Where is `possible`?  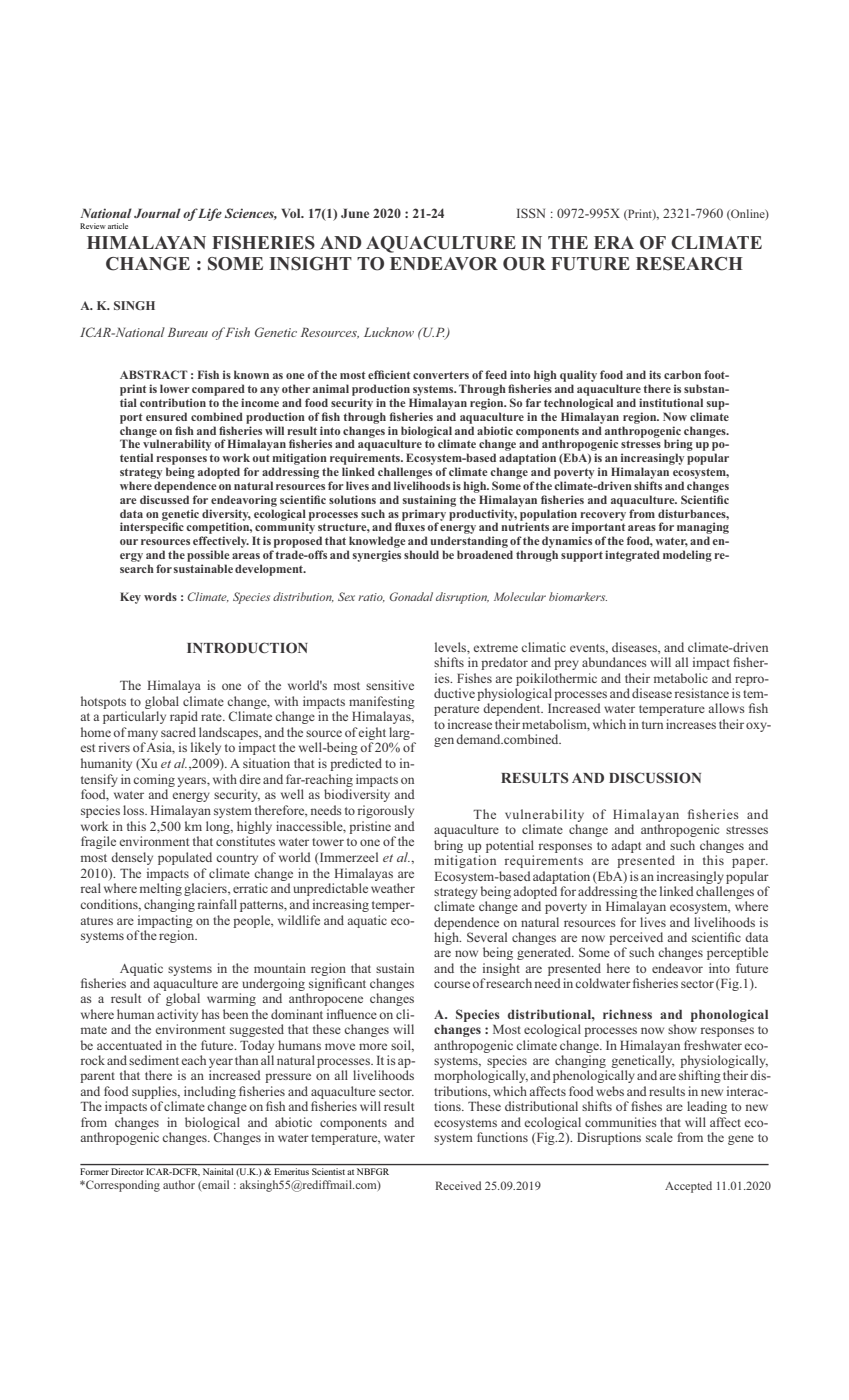
possible is located at coordinates (208, 556).
